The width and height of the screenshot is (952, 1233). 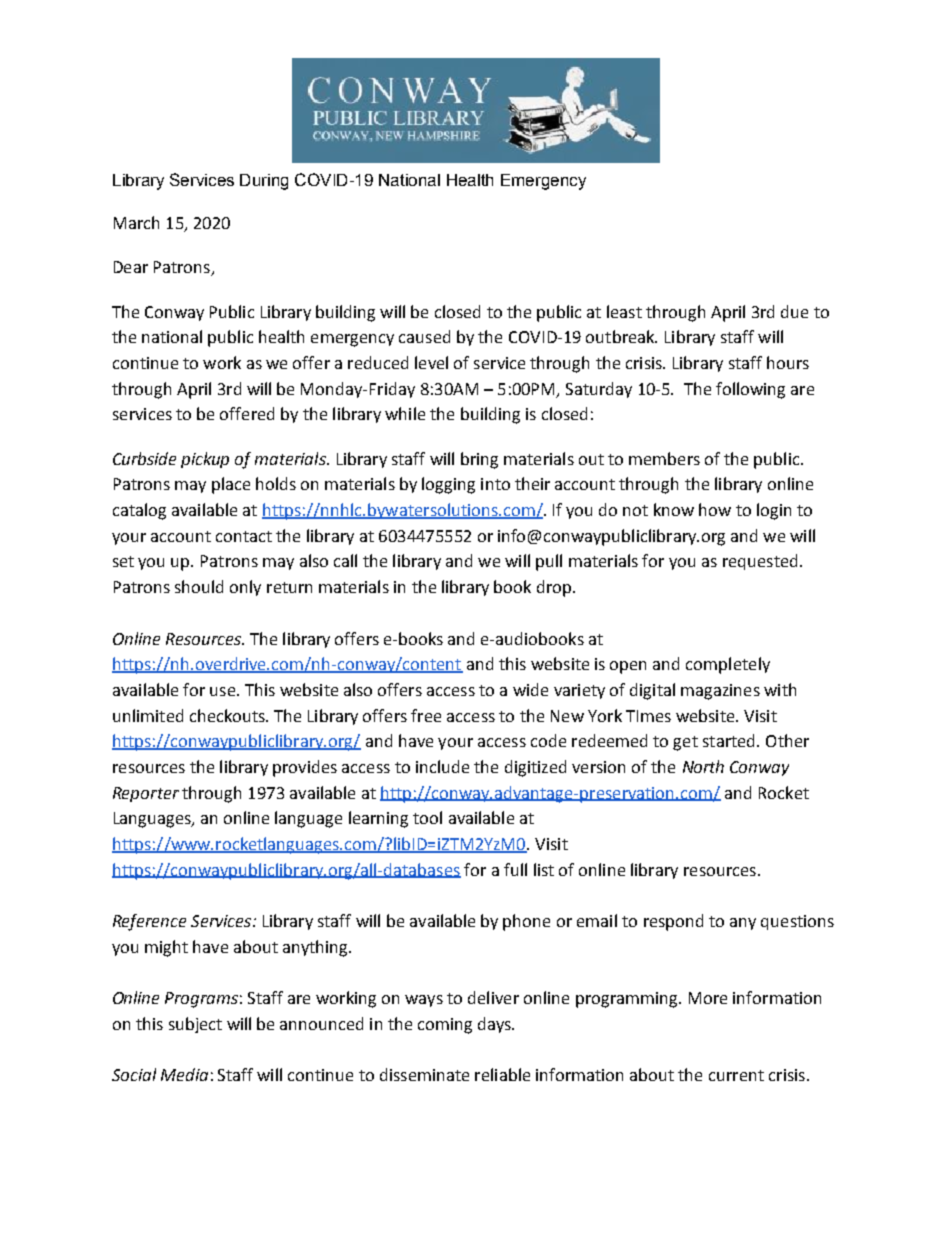 What do you see at coordinates (195, 1025) in the screenshot?
I see `subject` at bounding box center [195, 1025].
